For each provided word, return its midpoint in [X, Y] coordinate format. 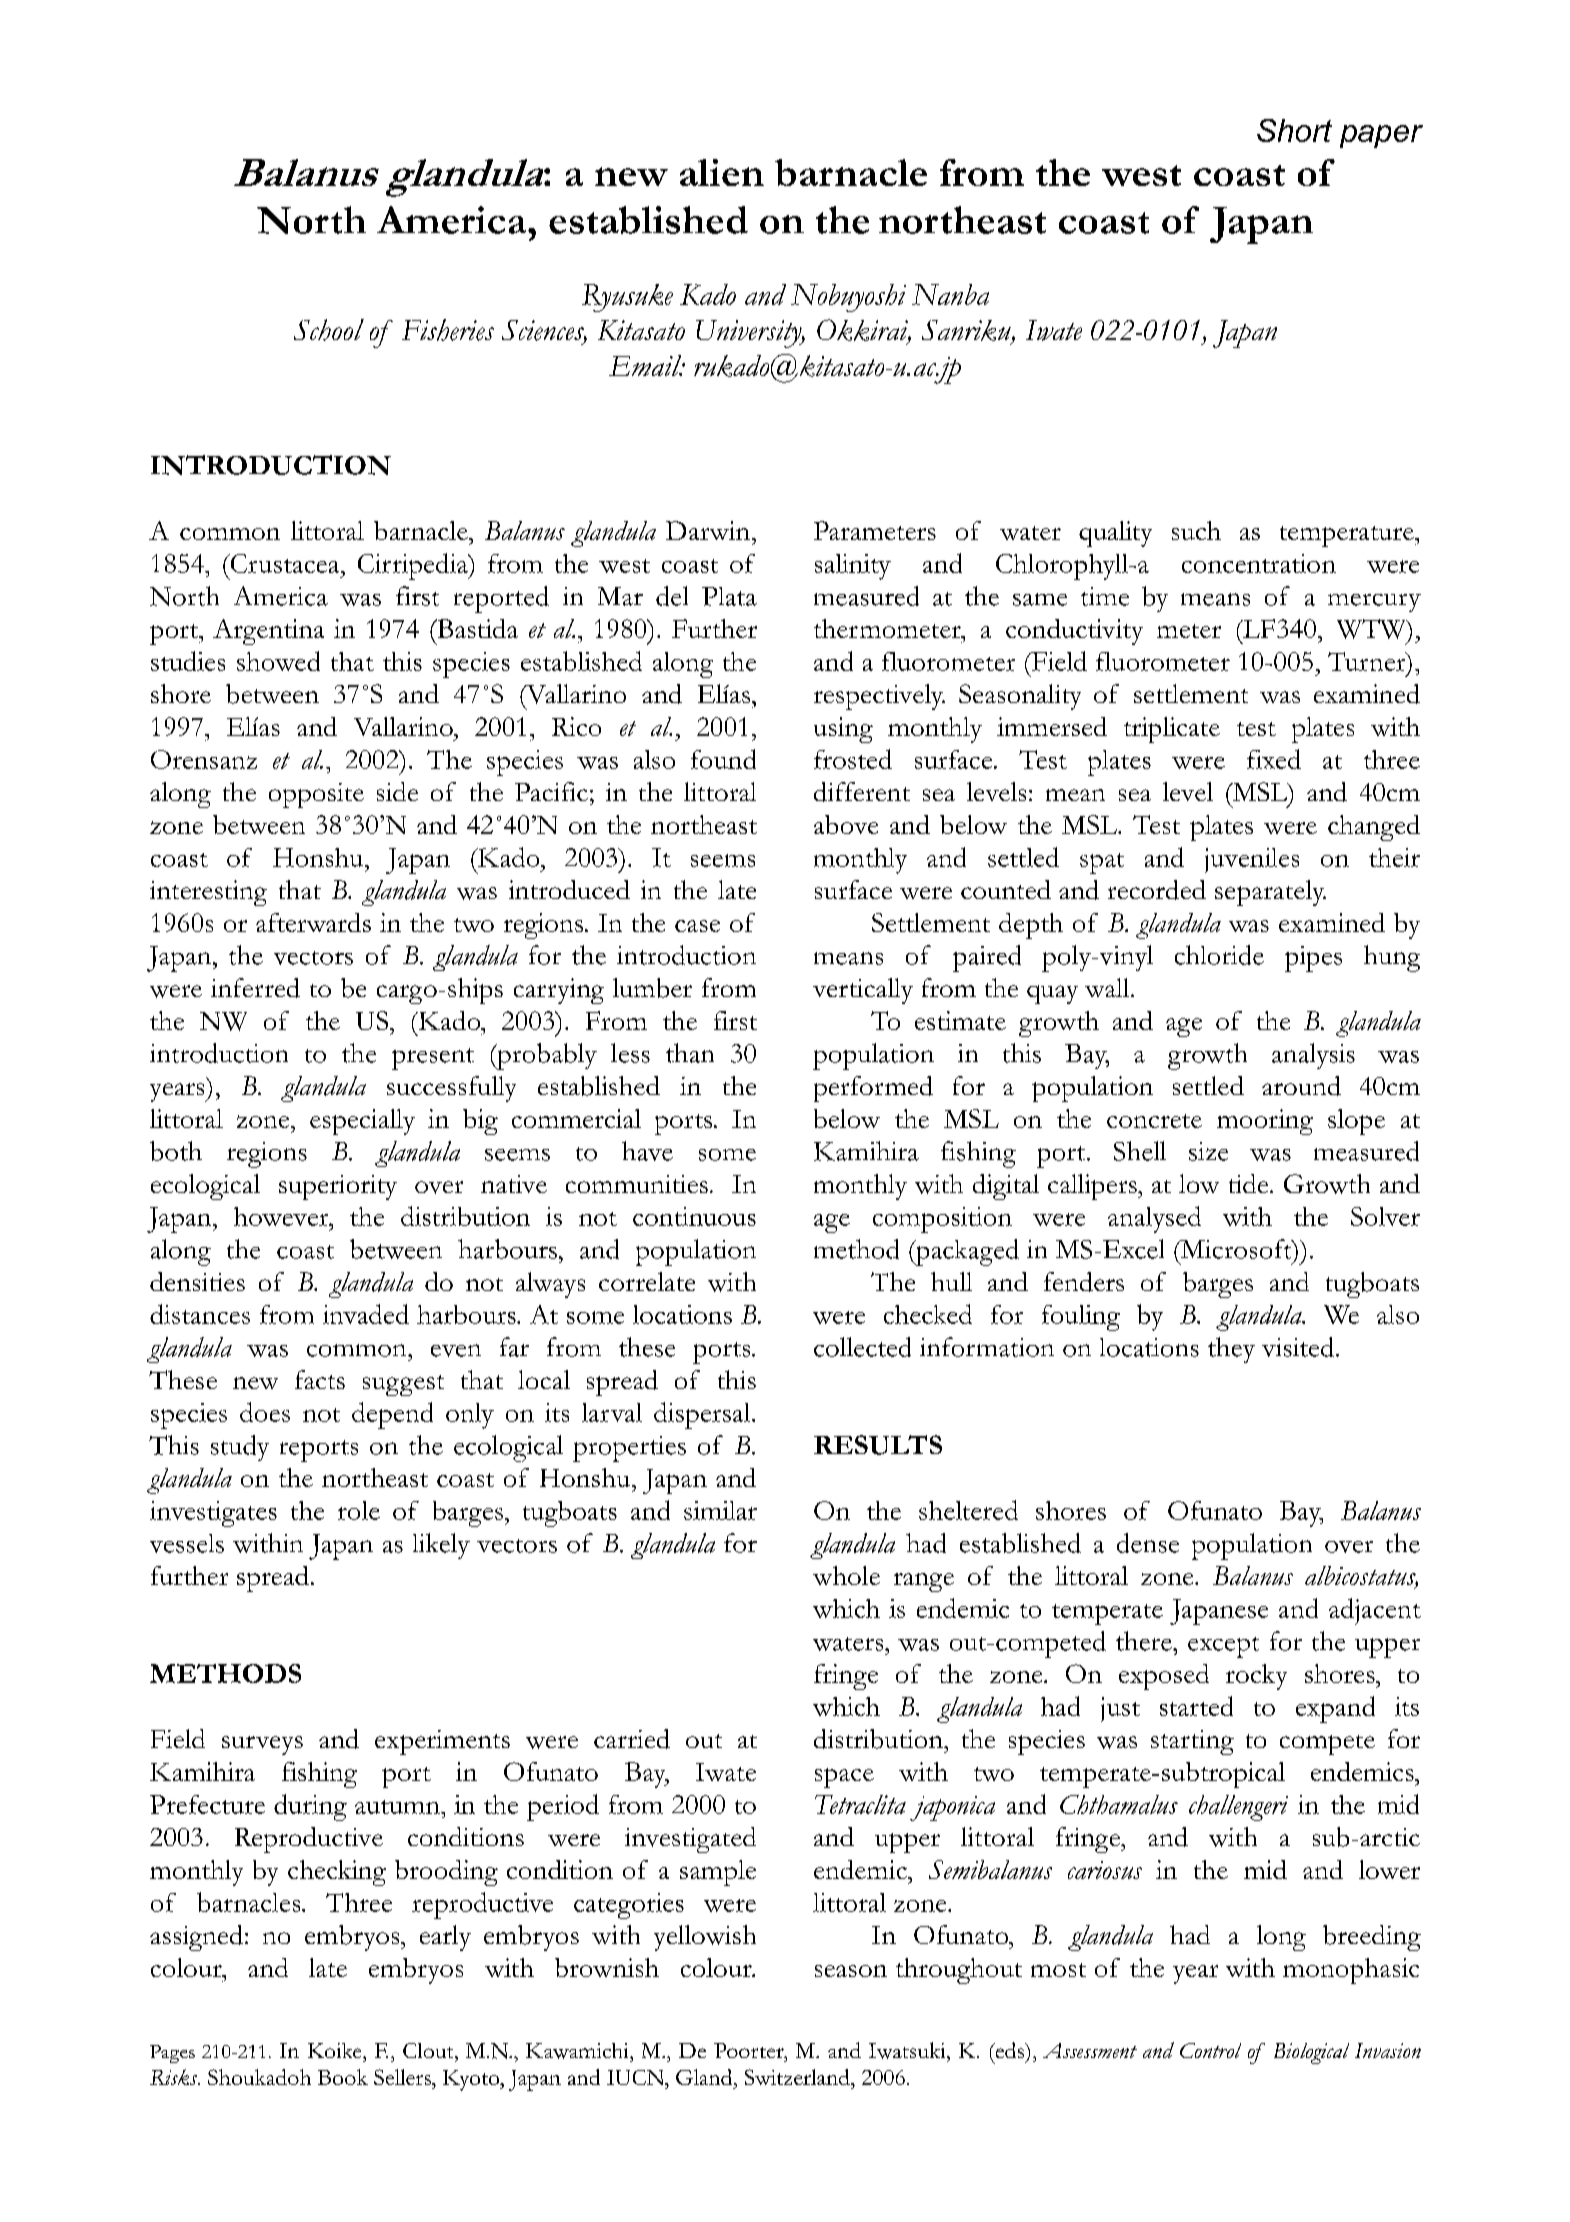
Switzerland [798, 2077]
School [329, 330]
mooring [1265, 1122]
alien [722, 172]
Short [1294, 130]
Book [343, 2077]
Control [1210, 2050]
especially [362, 1122]
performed [873, 1089]
